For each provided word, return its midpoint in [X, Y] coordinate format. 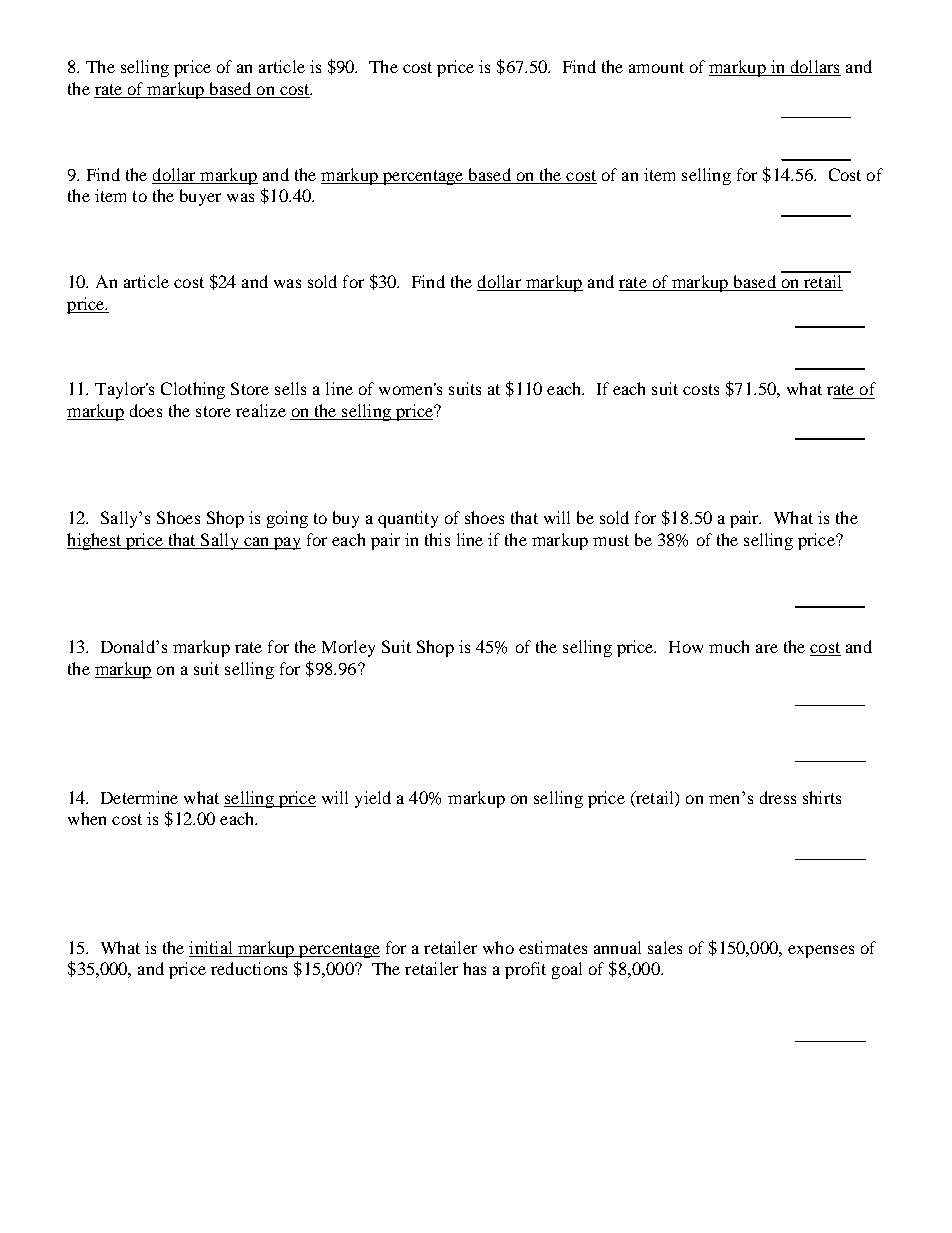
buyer [200, 197]
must [611, 540]
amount [656, 67]
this [437, 539]
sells [290, 388]
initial [212, 949]
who [498, 947]
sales [665, 947]
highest [95, 541]
